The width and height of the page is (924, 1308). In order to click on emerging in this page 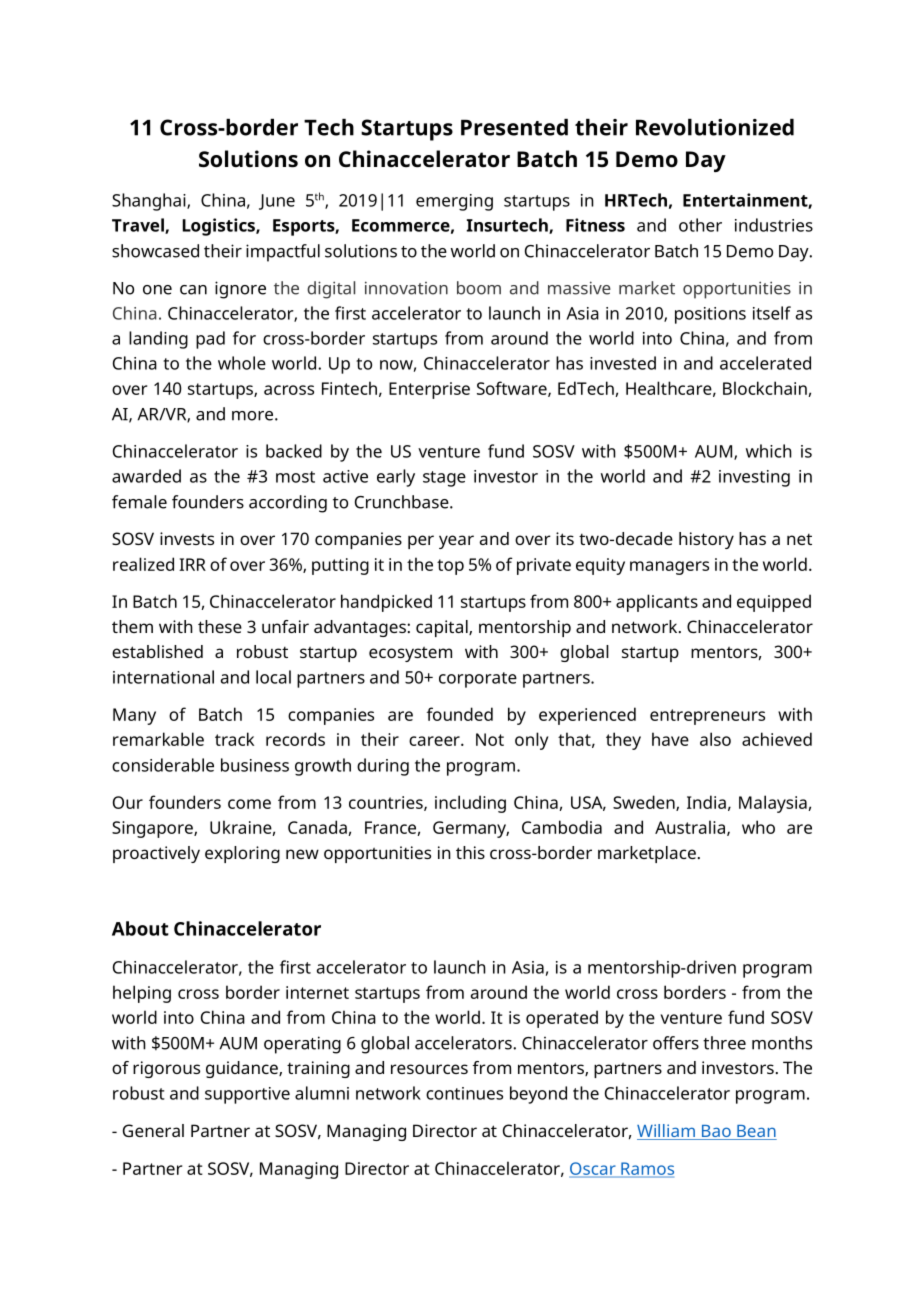, I will do `click(454, 202)`.
